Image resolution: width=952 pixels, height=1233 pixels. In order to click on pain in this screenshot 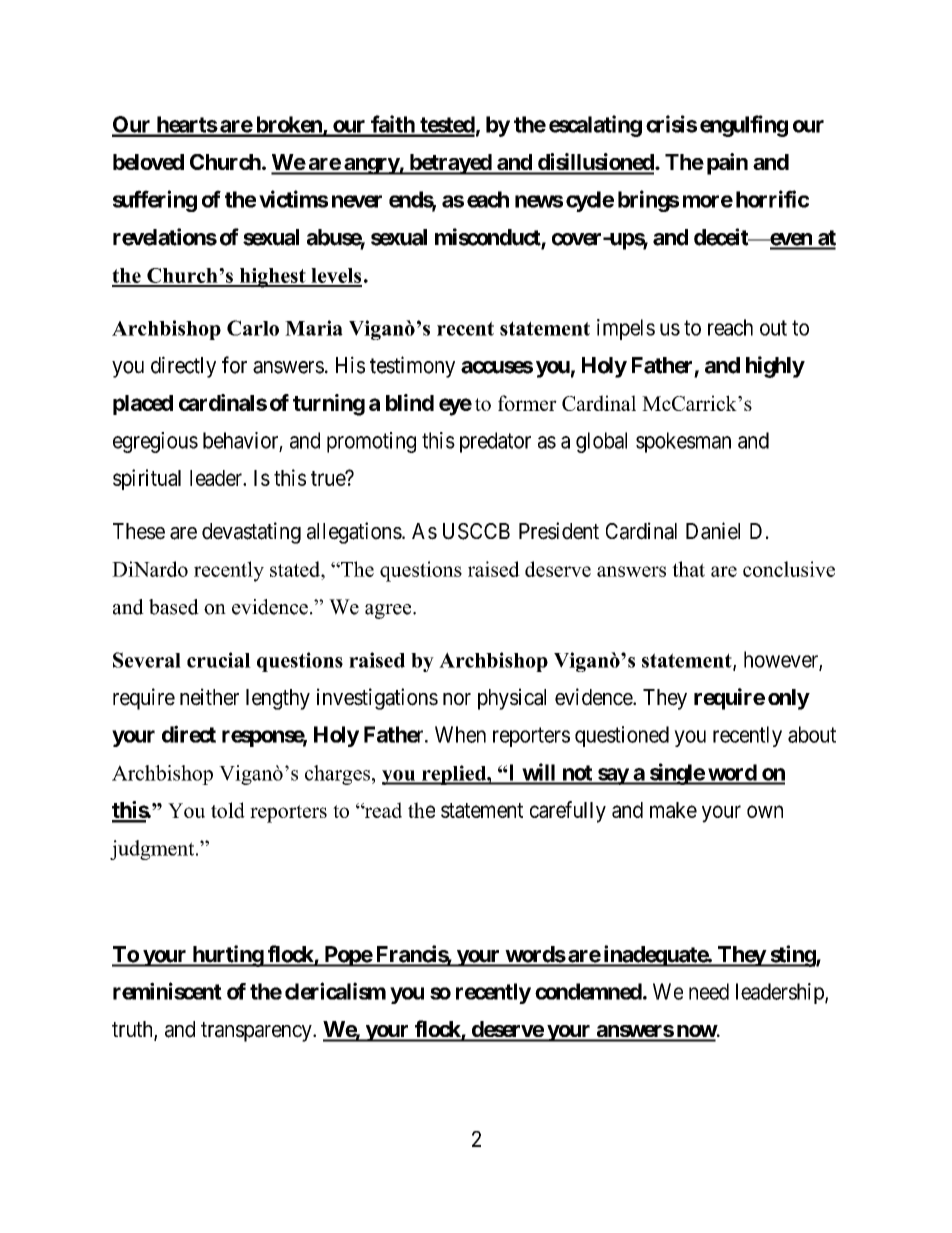, I will do `click(727, 164)`.
